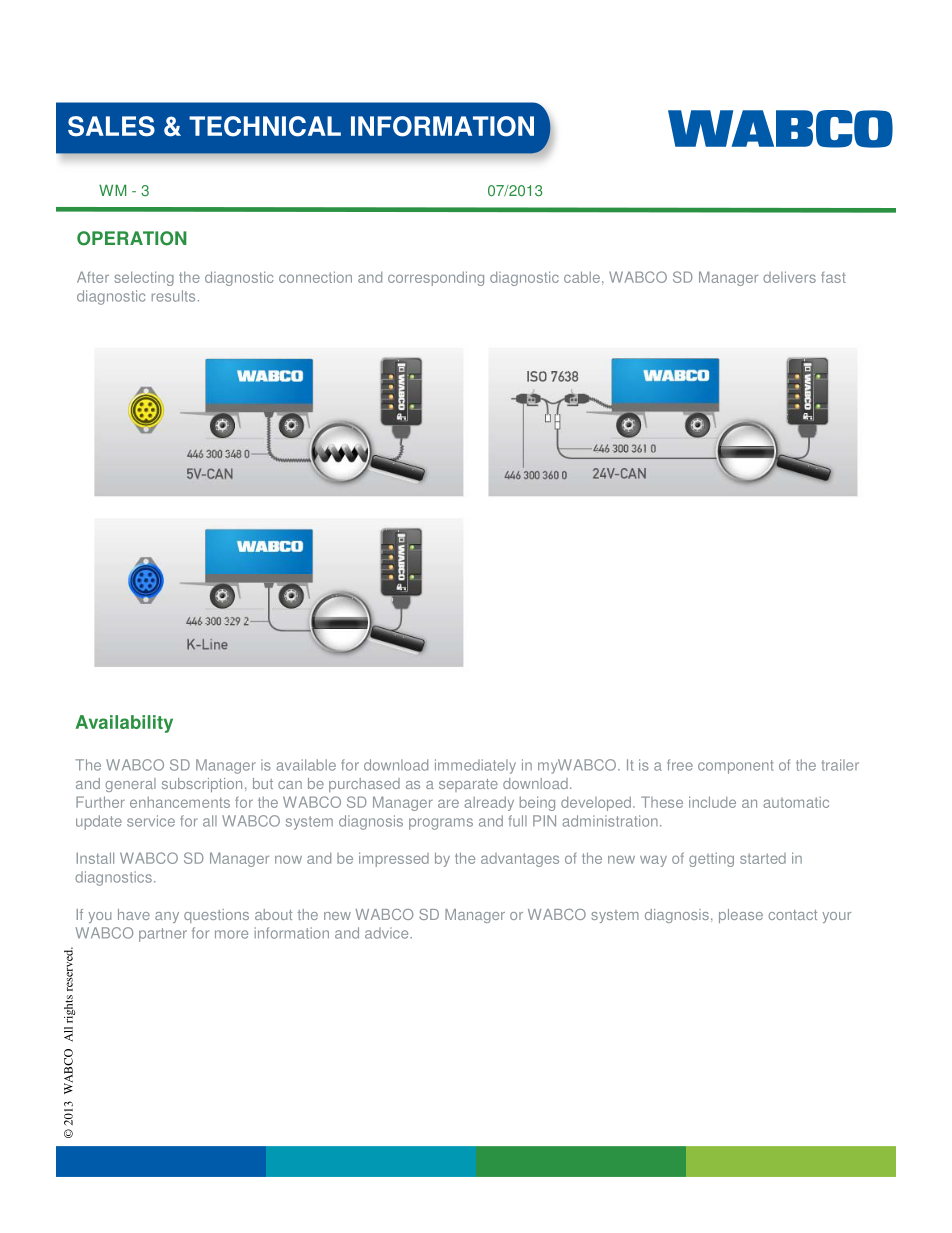 This screenshot has width=952, height=1233. What do you see at coordinates (789, 277) in the screenshot?
I see `delivers` at bounding box center [789, 277].
